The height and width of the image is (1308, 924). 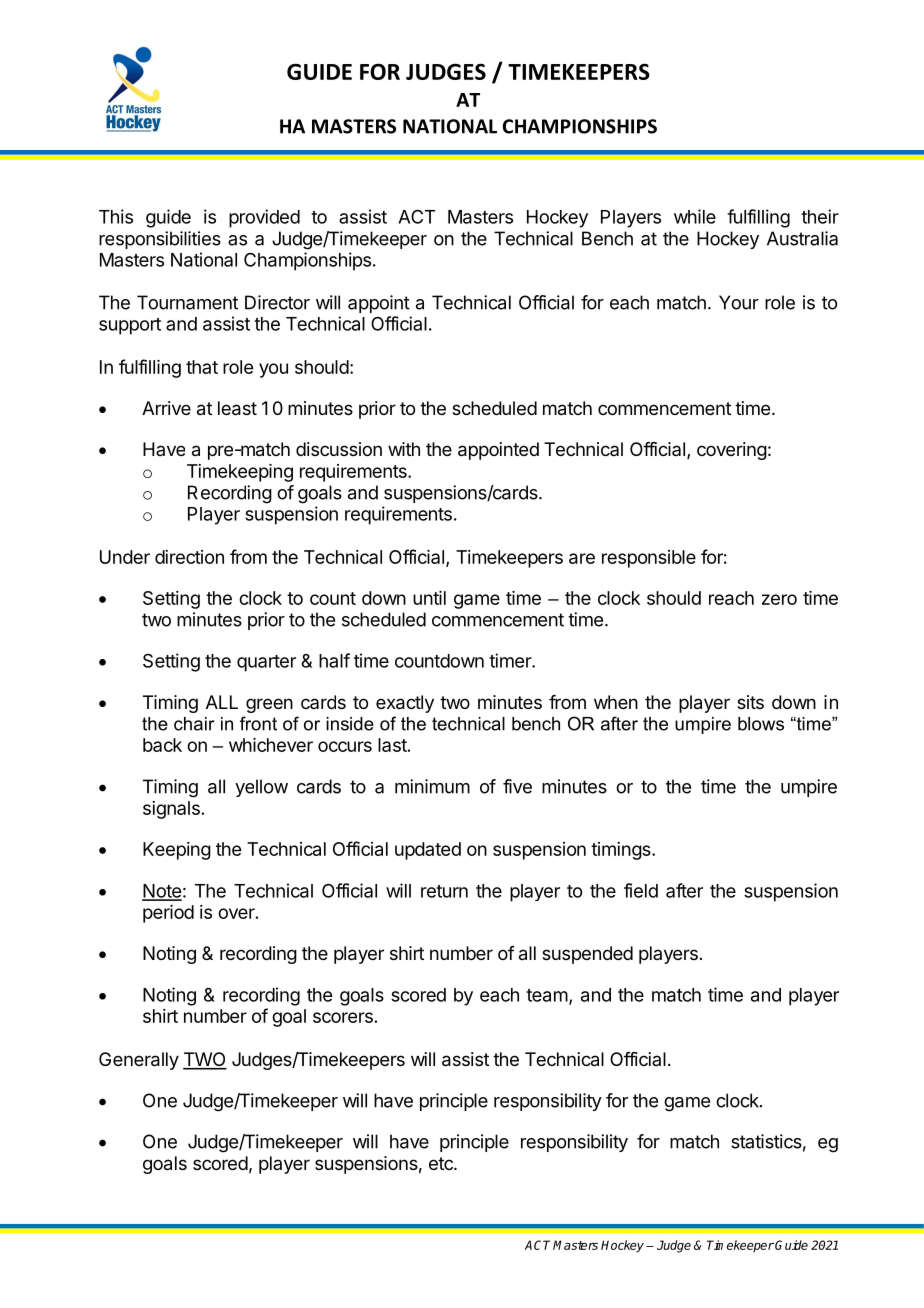 I want to click on provided, so click(x=264, y=218).
